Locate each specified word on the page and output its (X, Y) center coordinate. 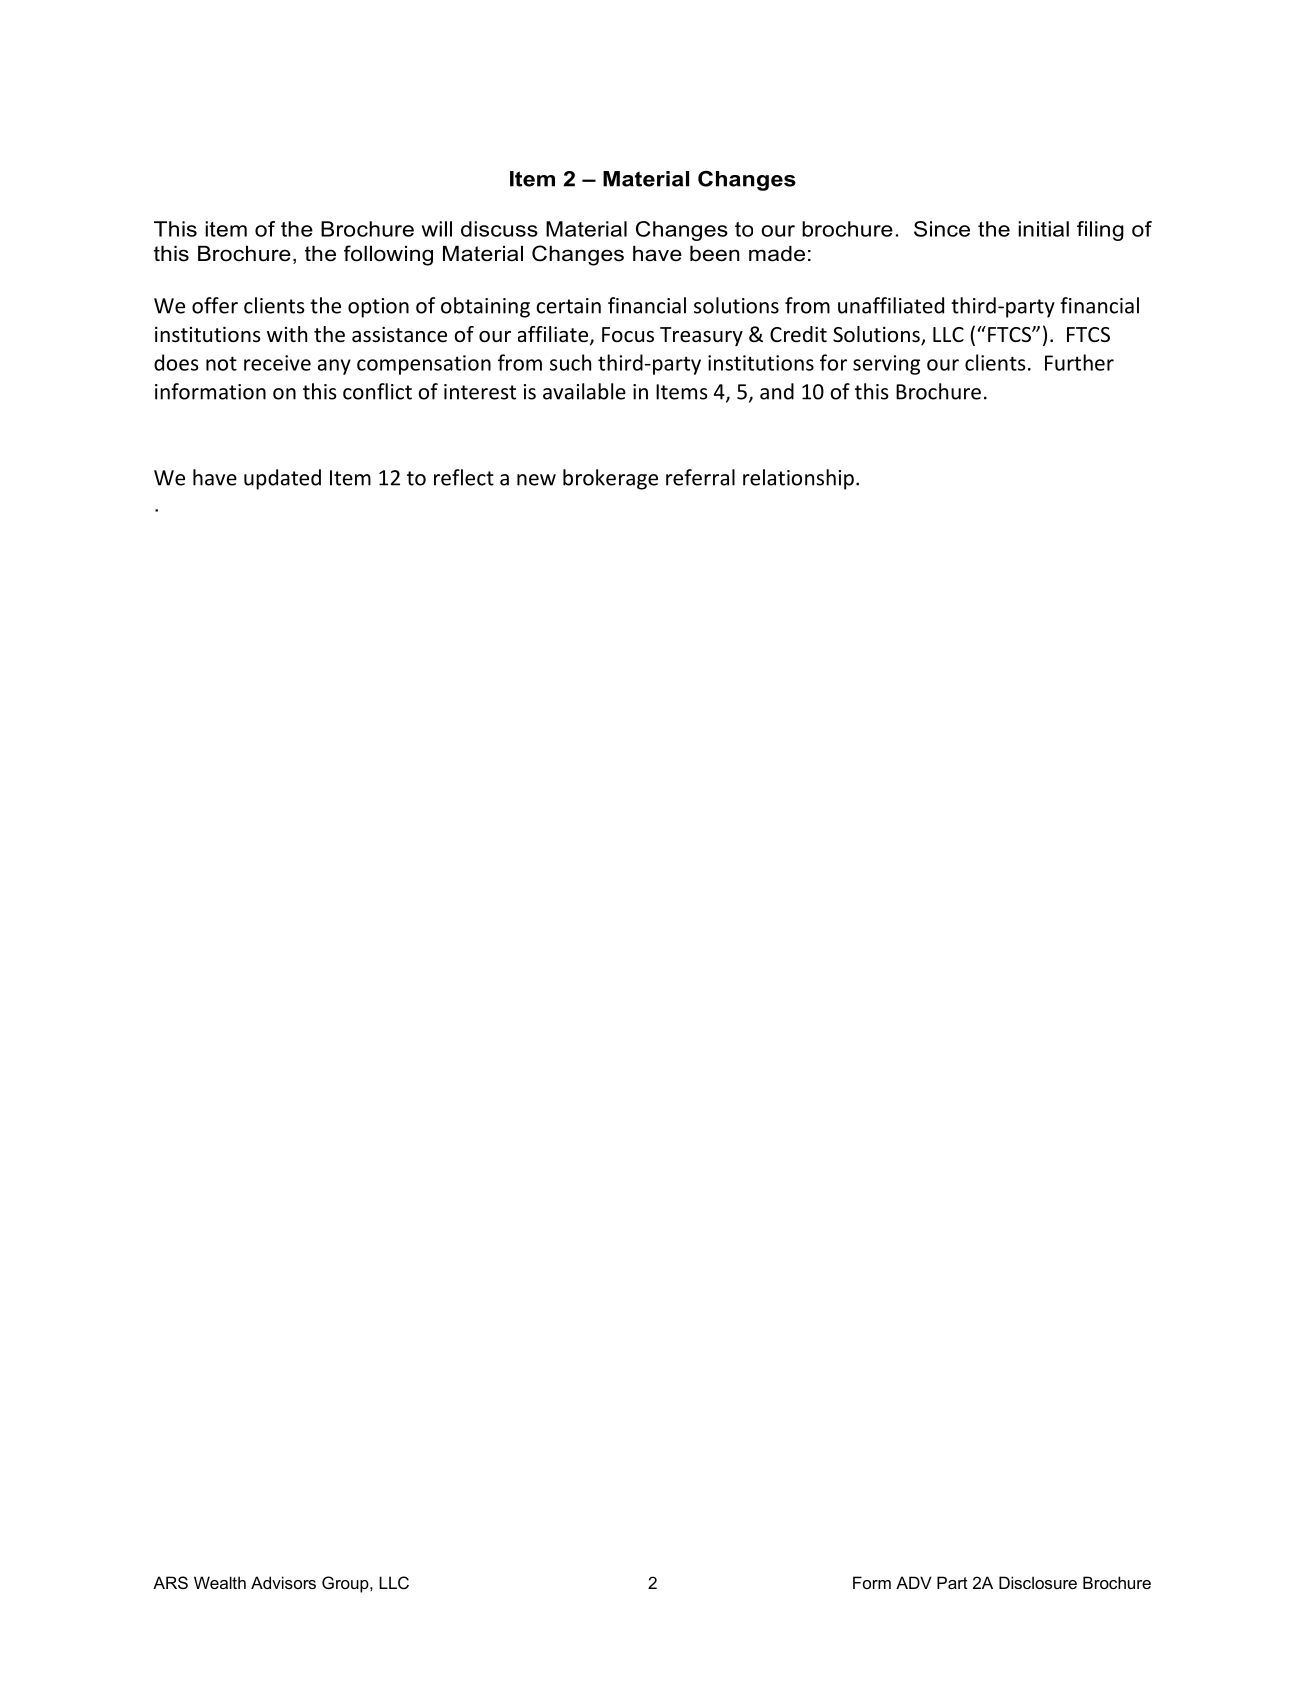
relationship (798, 479)
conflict (377, 391)
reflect (464, 477)
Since (942, 229)
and (777, 391)
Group (346, 1584)
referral (700, 477)
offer (215, 305)
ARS (170, 1582)
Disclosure (1038, 1582)
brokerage (610, 479)
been (714, 253)
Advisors (283, 1582)
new (536, 480)
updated (282, 479)
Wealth (220, 1582)
